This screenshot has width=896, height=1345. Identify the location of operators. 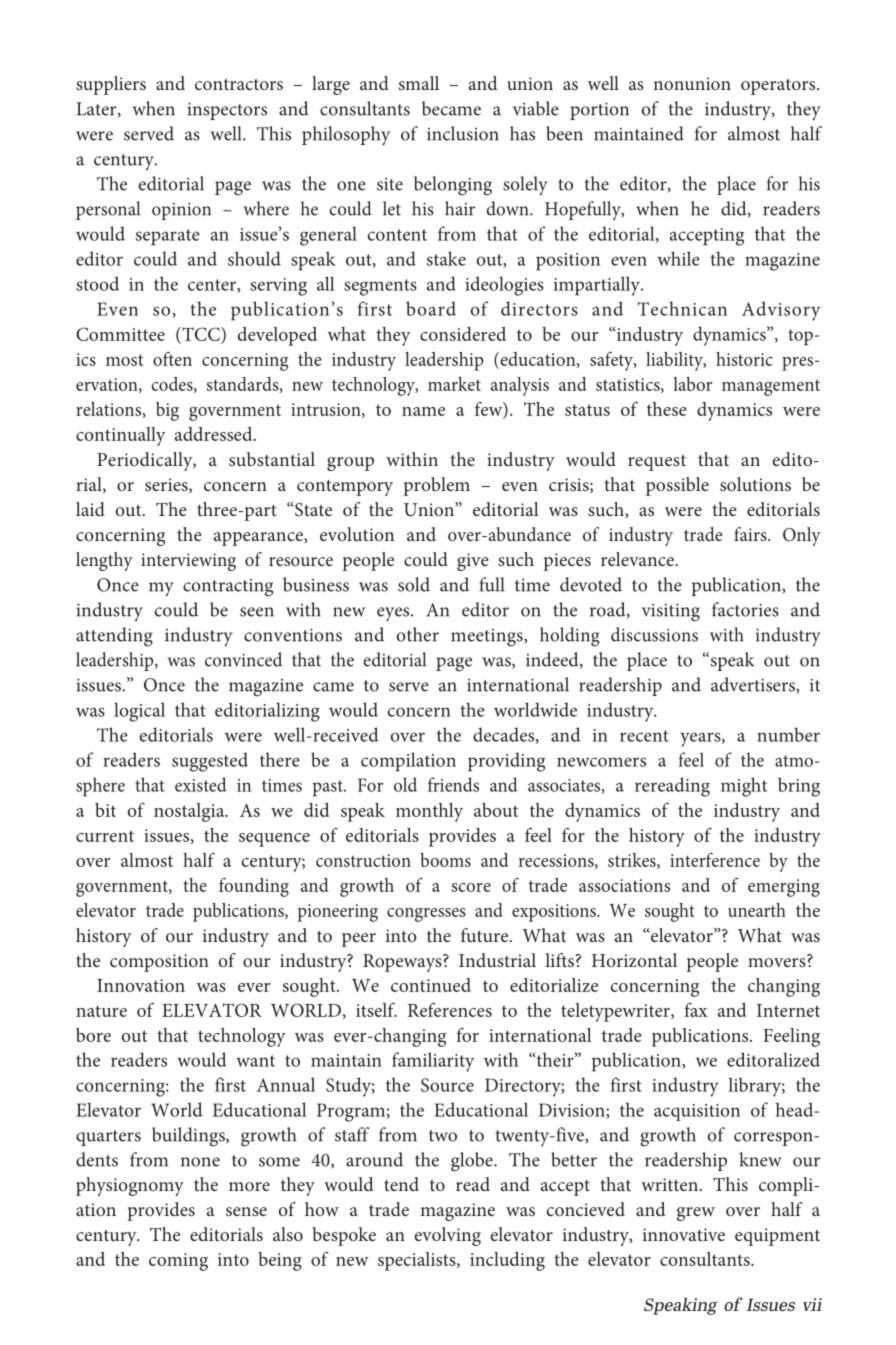
(779, 87).
